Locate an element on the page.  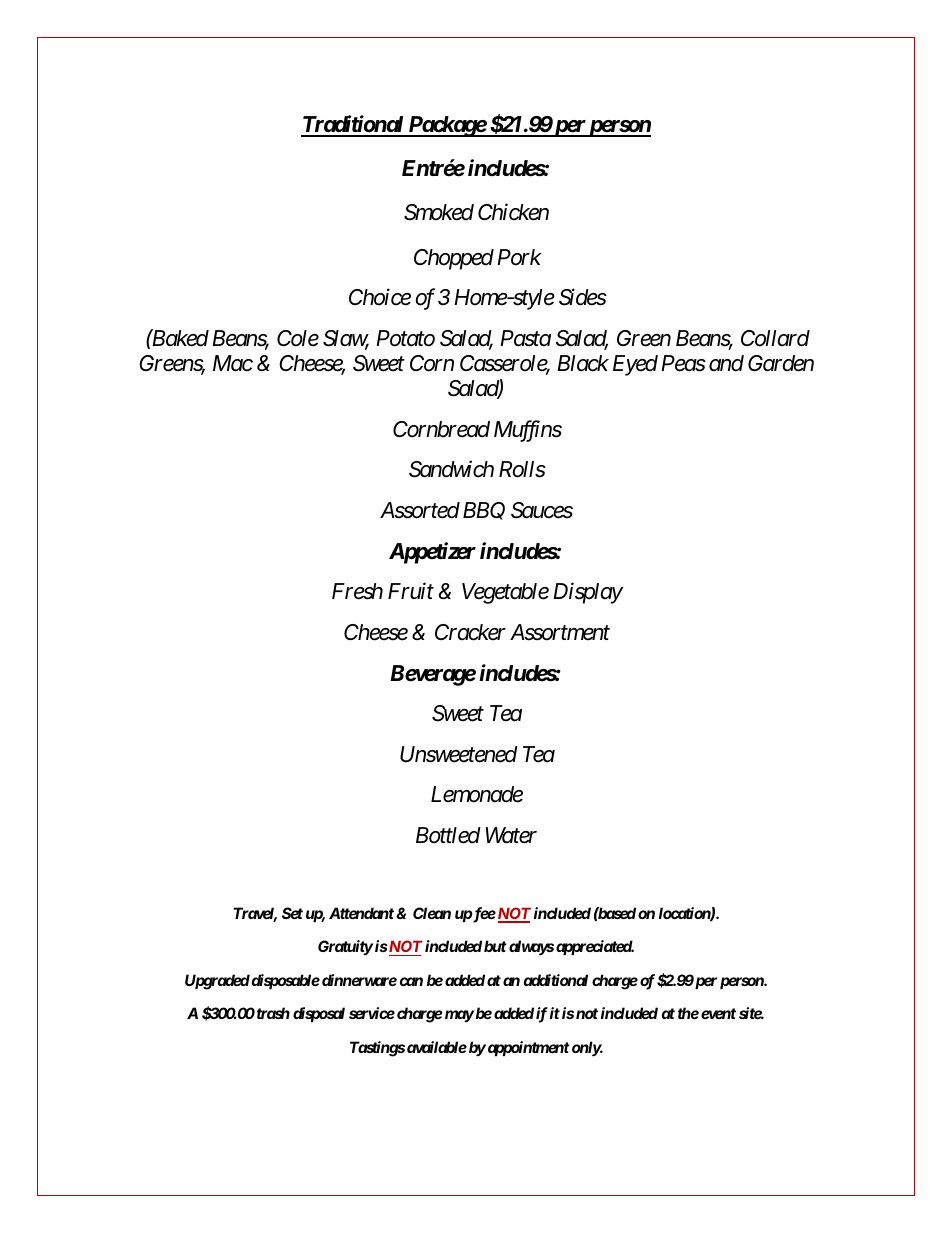
Sauces is located at coordinates (542, 510).
